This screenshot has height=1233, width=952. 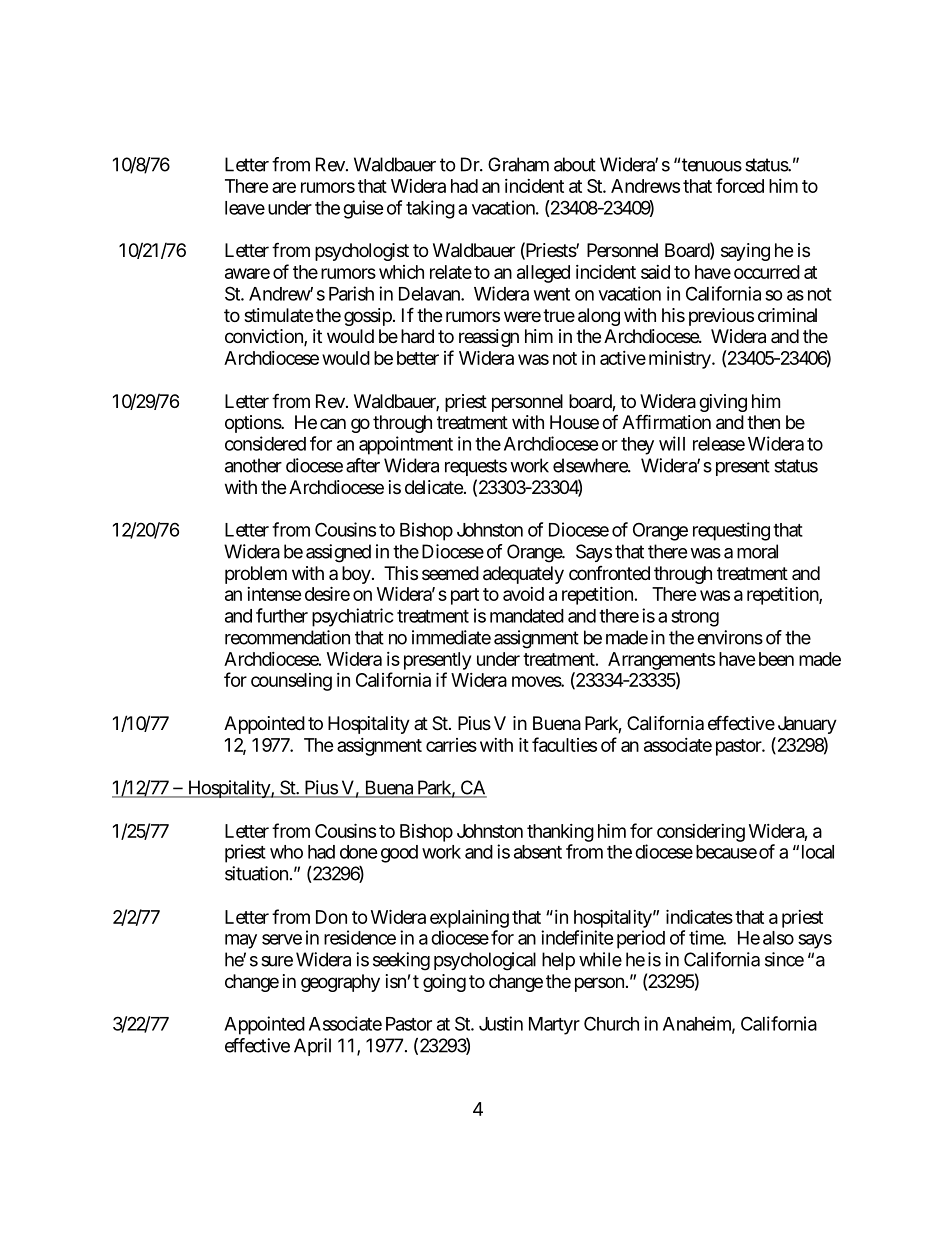 I want to click on Church, so click(x=611, y=1023).
